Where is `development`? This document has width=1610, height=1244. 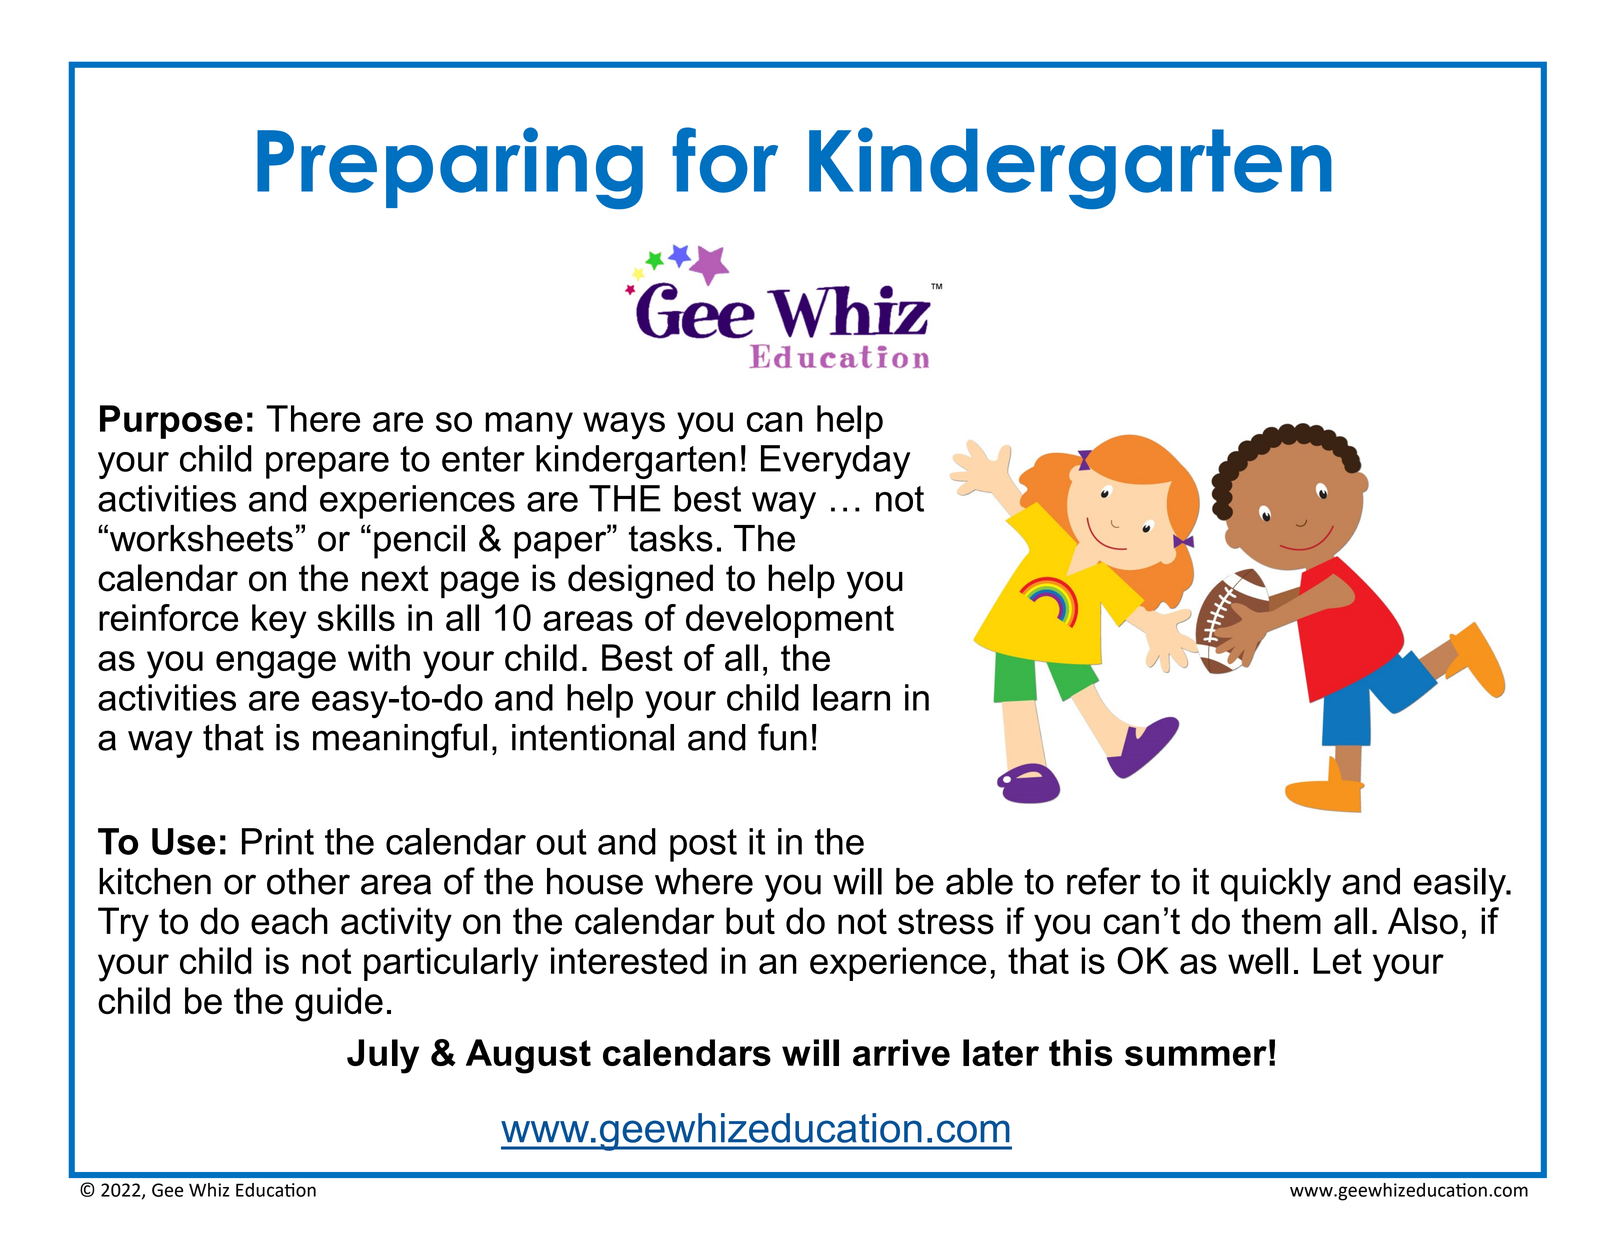 development is located at coordinates (790, 621).
